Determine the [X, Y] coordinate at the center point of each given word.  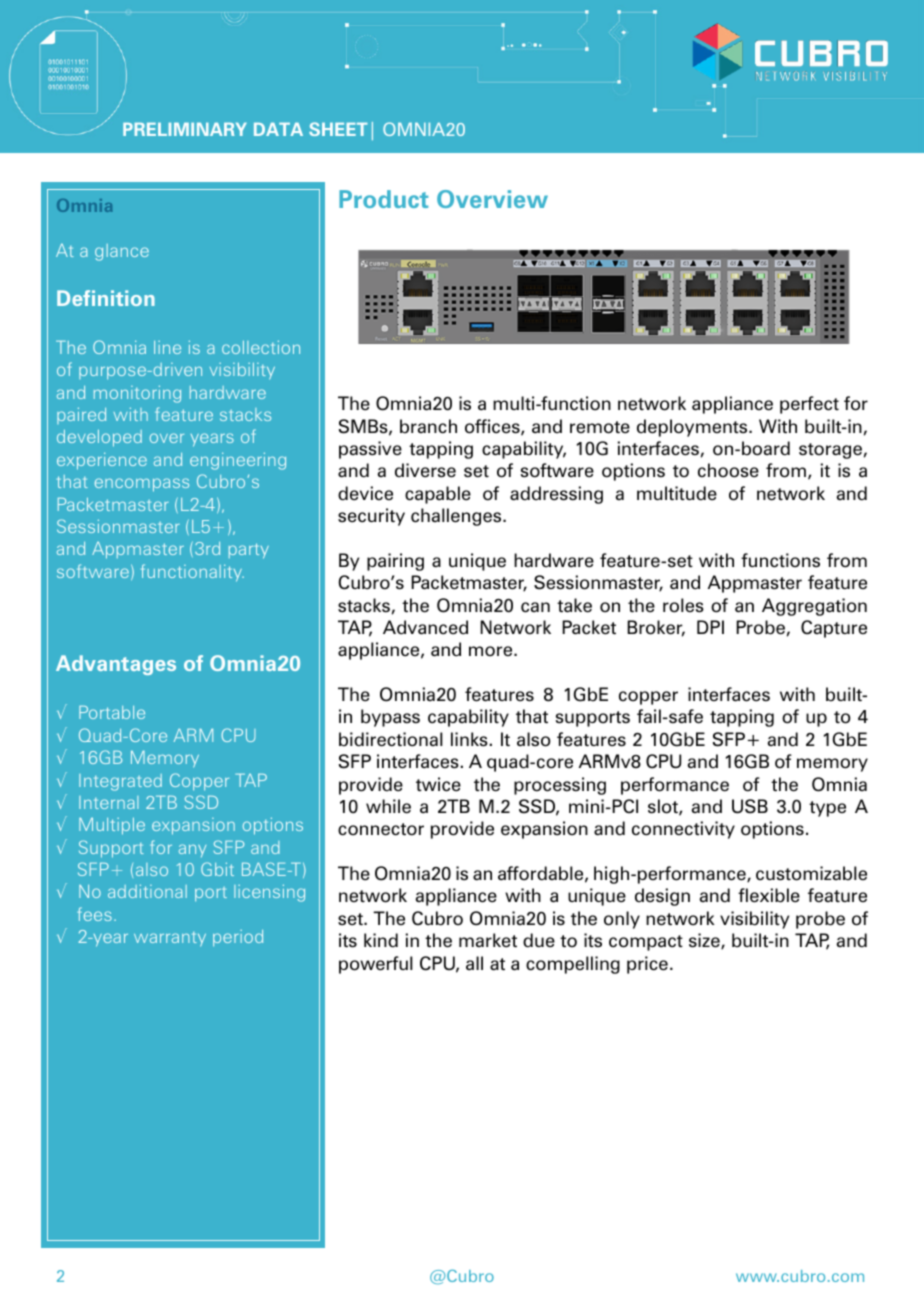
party [249, 551]
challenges [457, 517]
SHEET [338, 129]
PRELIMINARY [185, 129]
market [488, 940]
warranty [170, 939]
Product [383, 199]
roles [683, 605]
